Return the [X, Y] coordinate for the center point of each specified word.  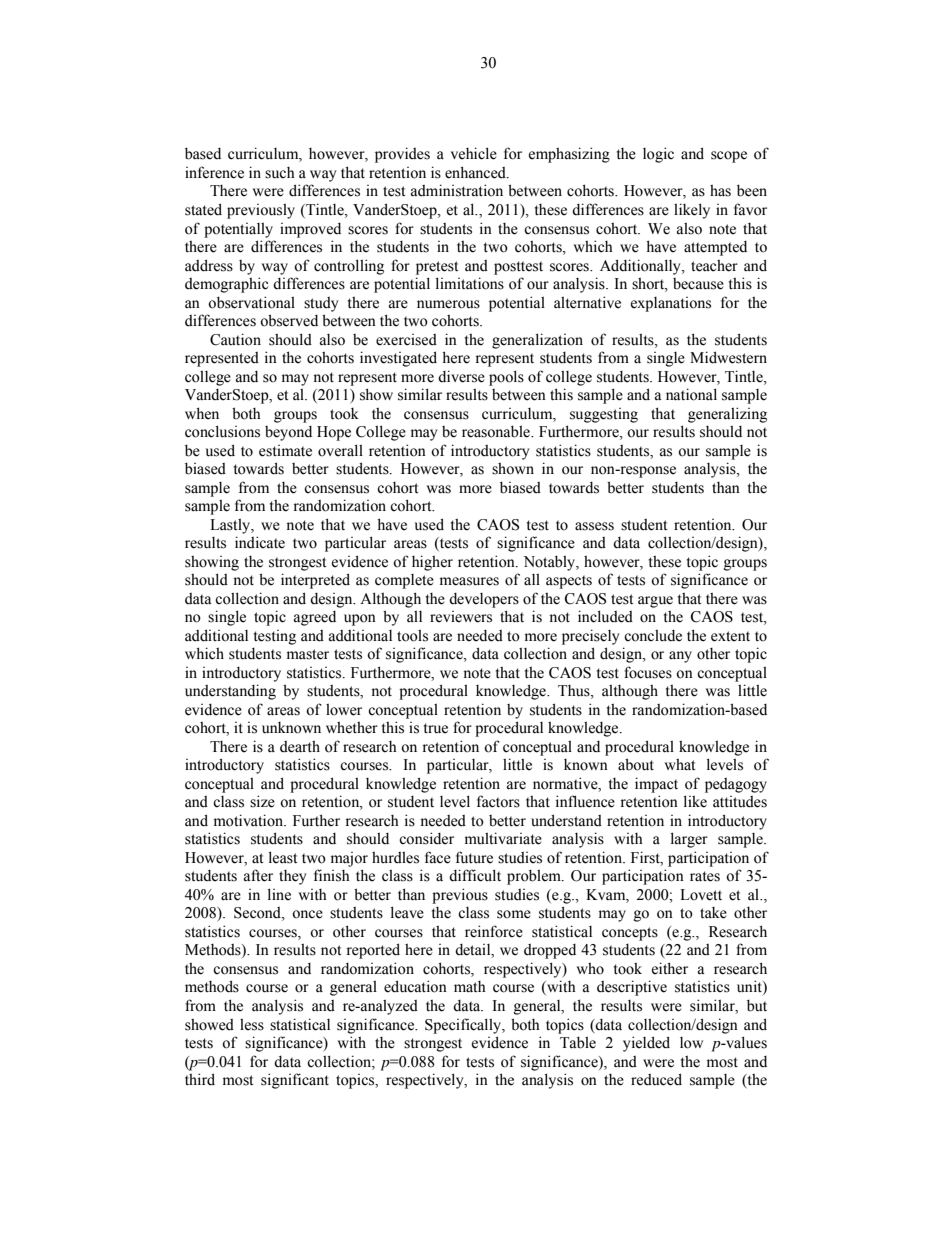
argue [655, 602]
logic [658, 155]
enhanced [476, 172]
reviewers [461, 617]
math [470, 986]
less [252, 1025]
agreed [315, 618]
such [280, 173]
